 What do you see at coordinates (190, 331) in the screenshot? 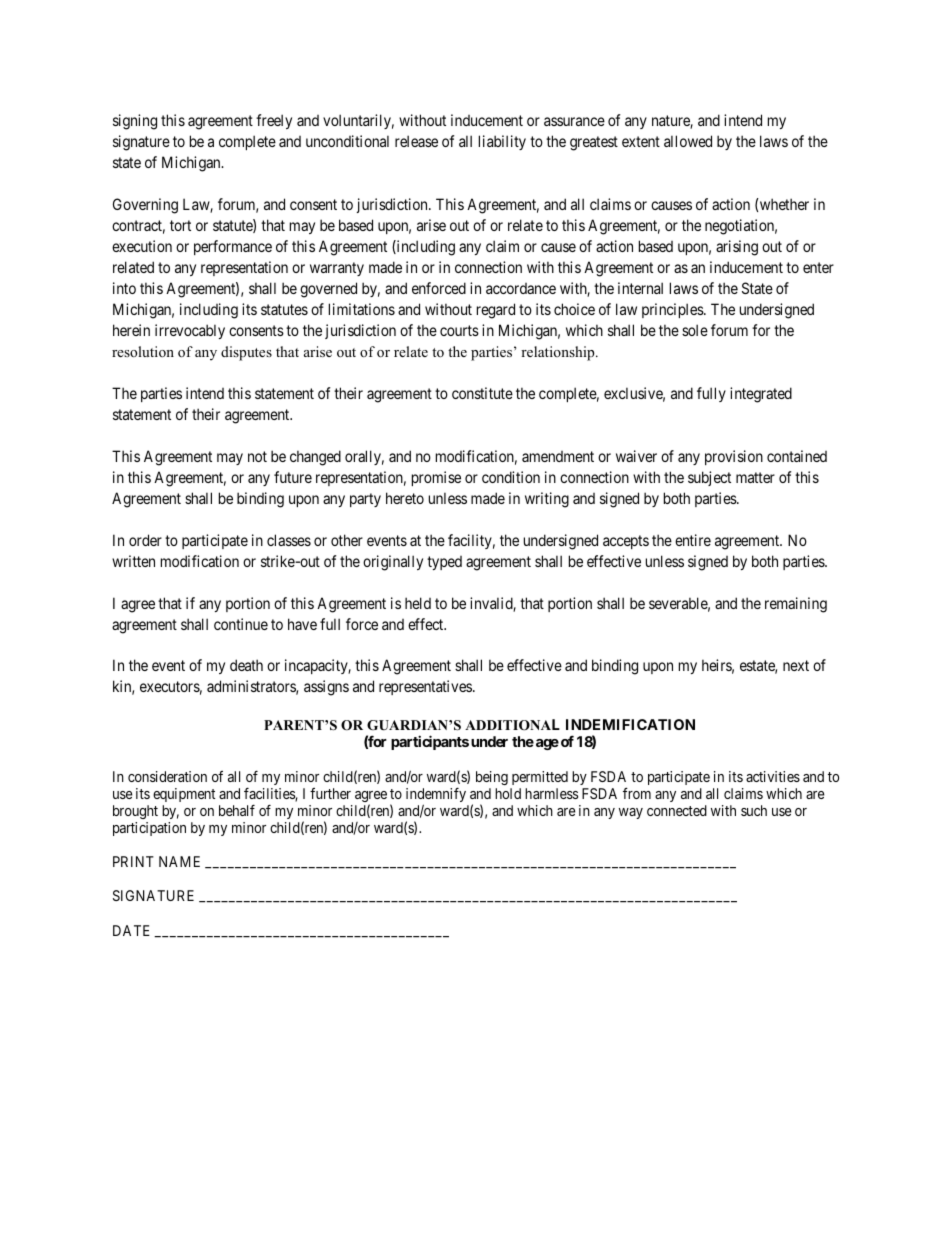
I see `irrevocably` at bounding box center [190, 331].
